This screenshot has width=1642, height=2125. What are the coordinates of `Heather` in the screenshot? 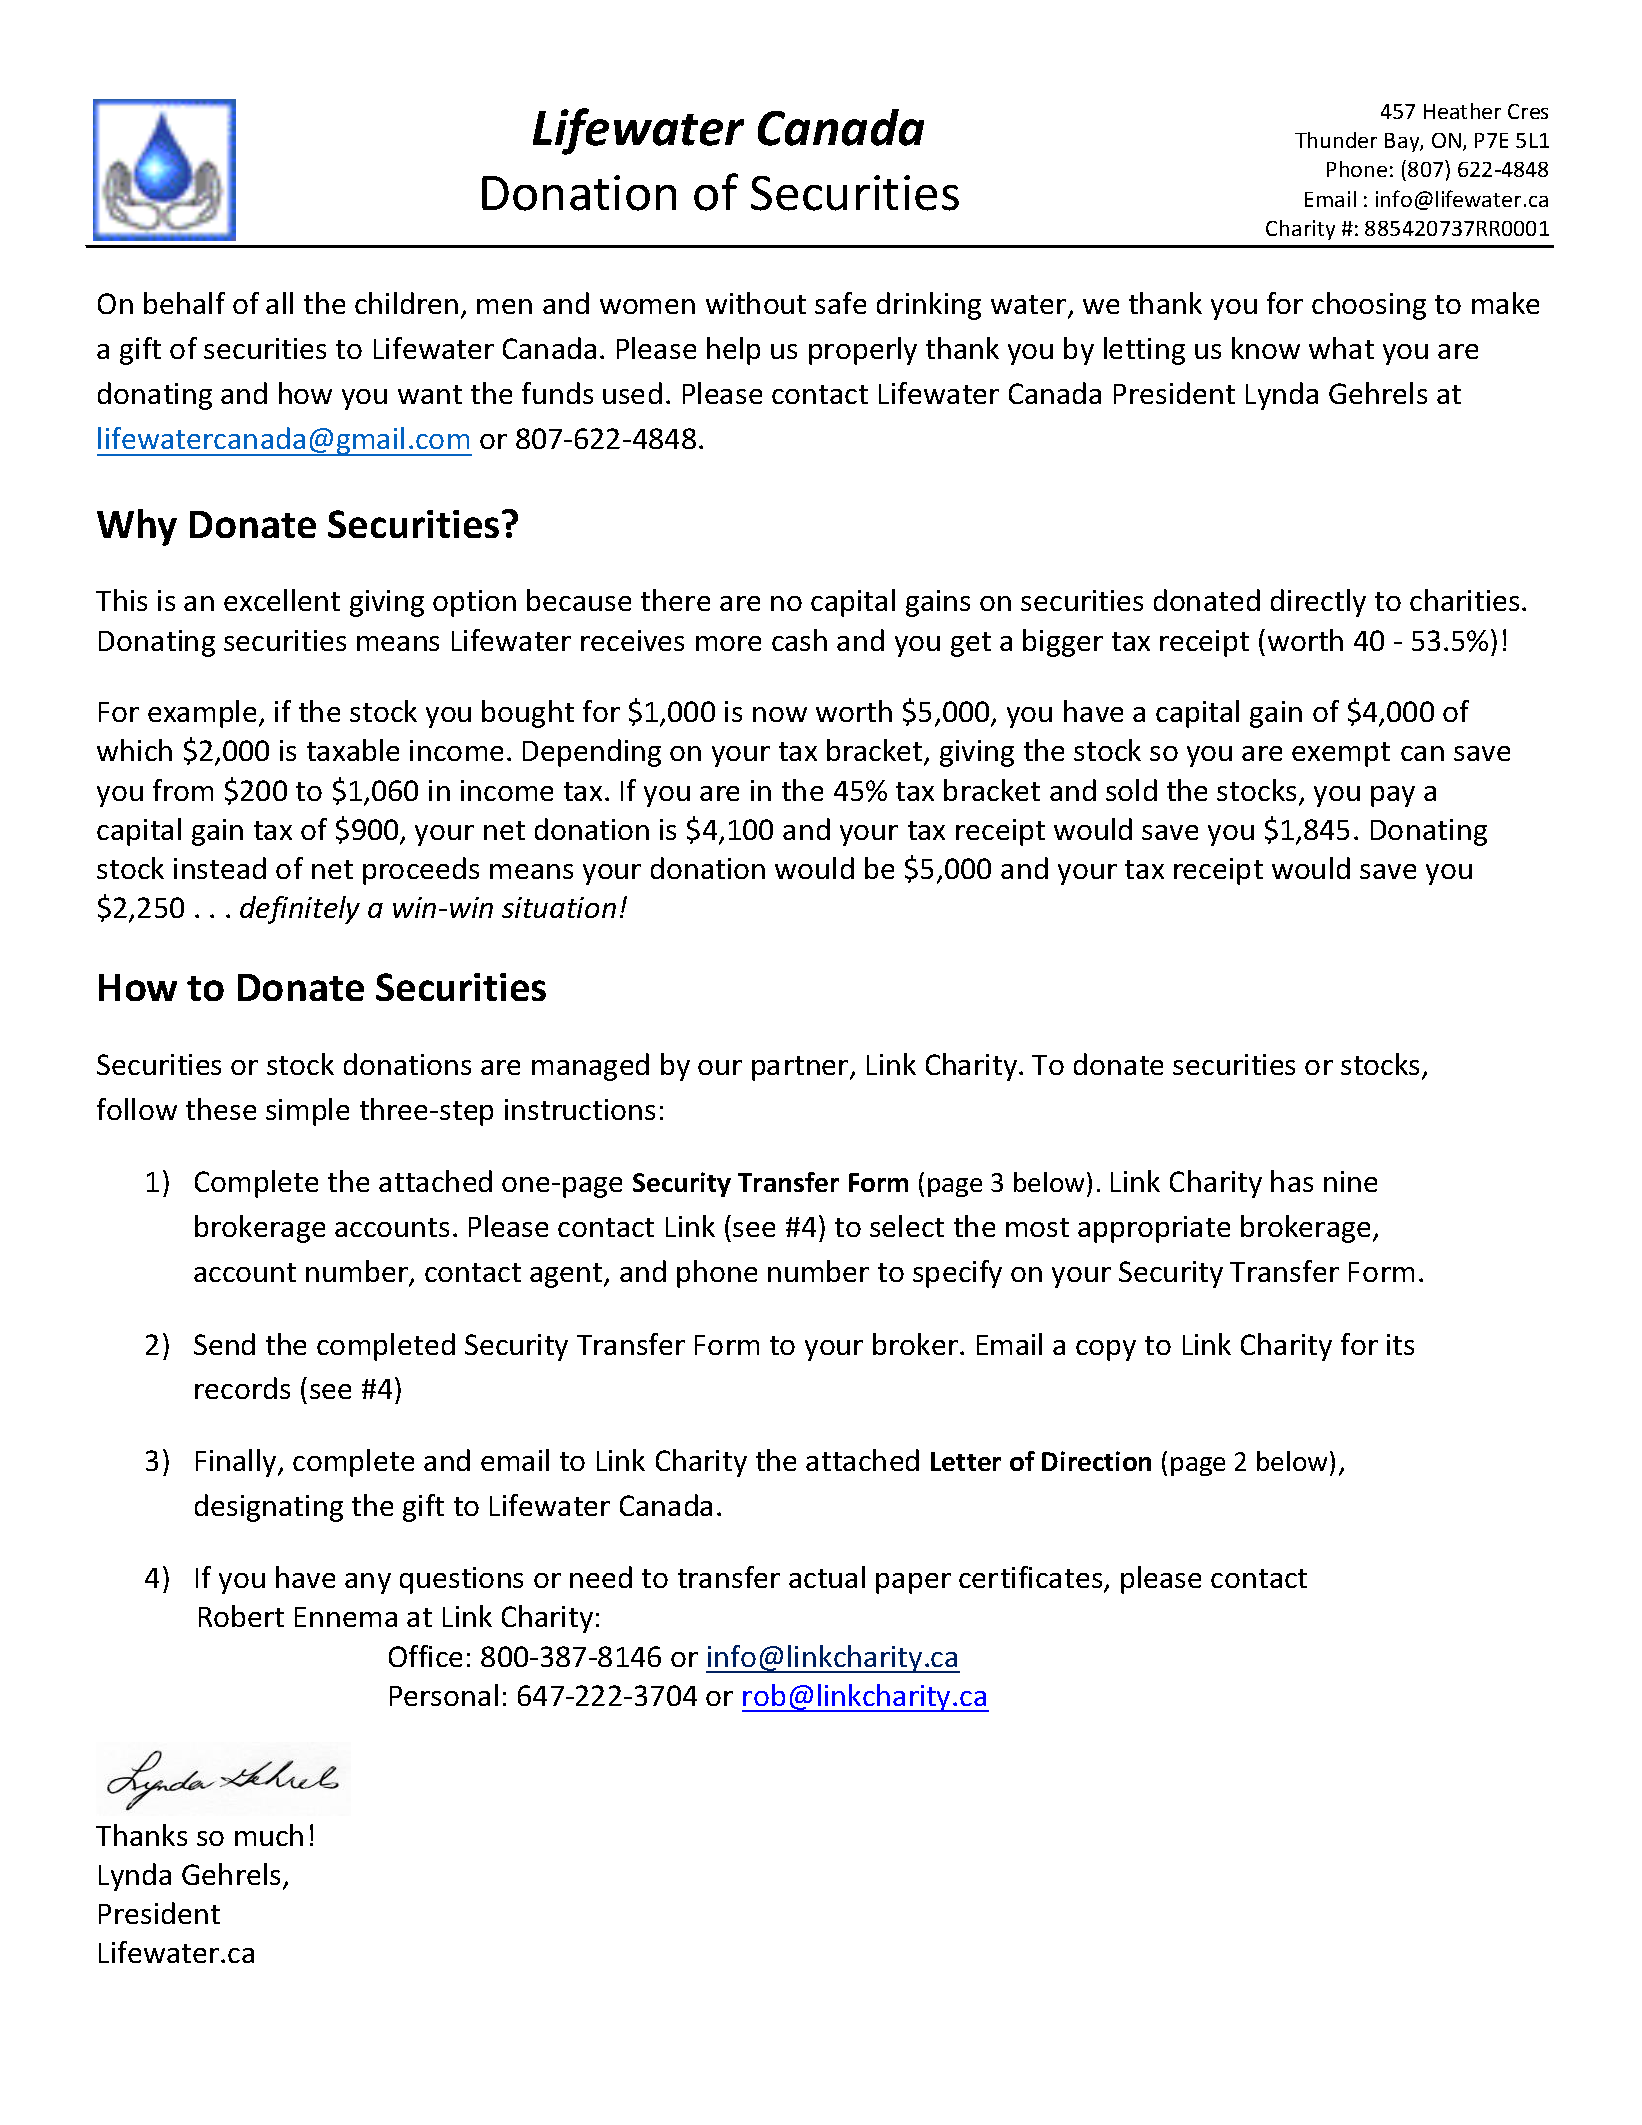 It's located at (1462, 111).
